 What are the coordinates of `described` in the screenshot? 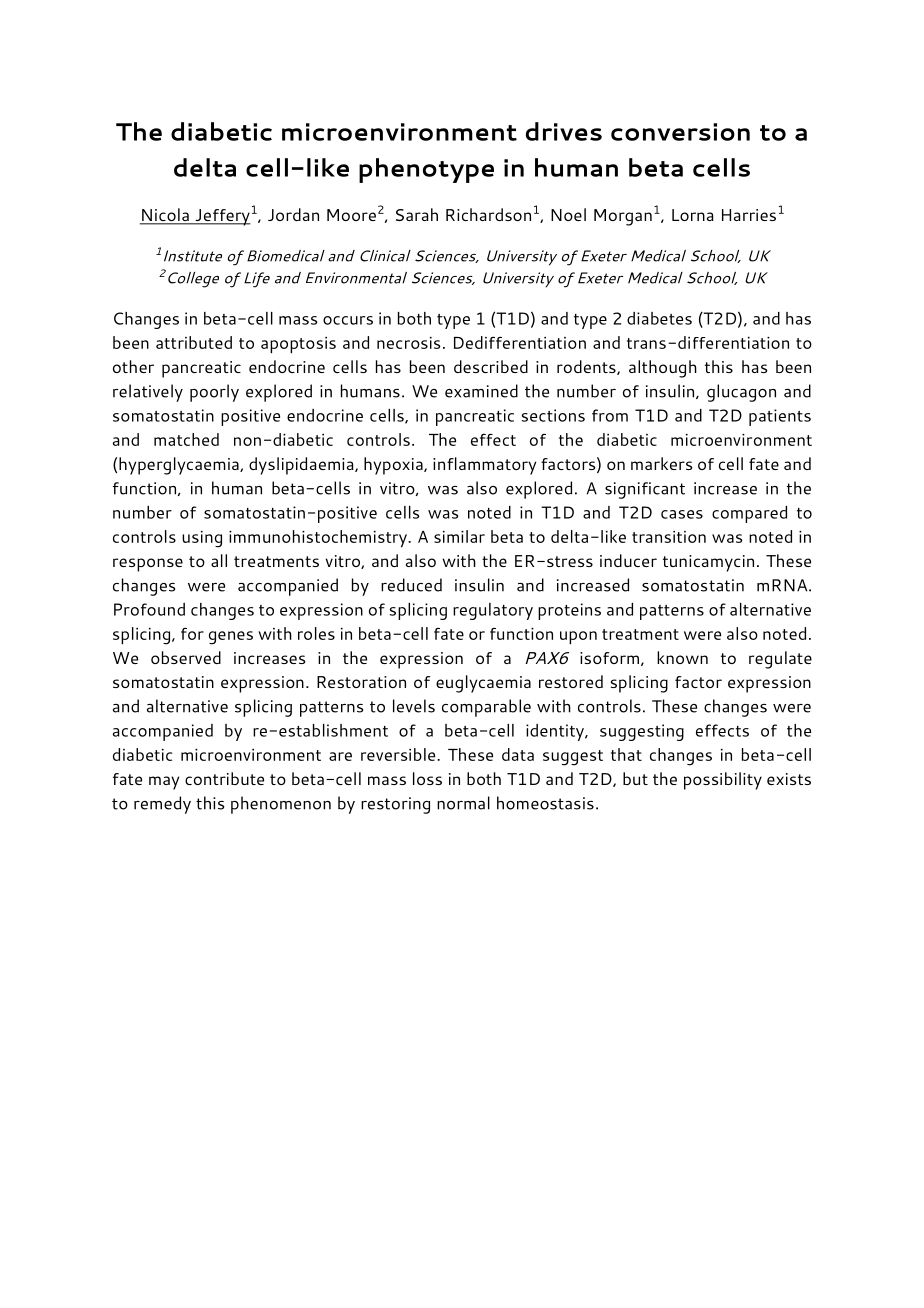 It's located at (491, 366).
